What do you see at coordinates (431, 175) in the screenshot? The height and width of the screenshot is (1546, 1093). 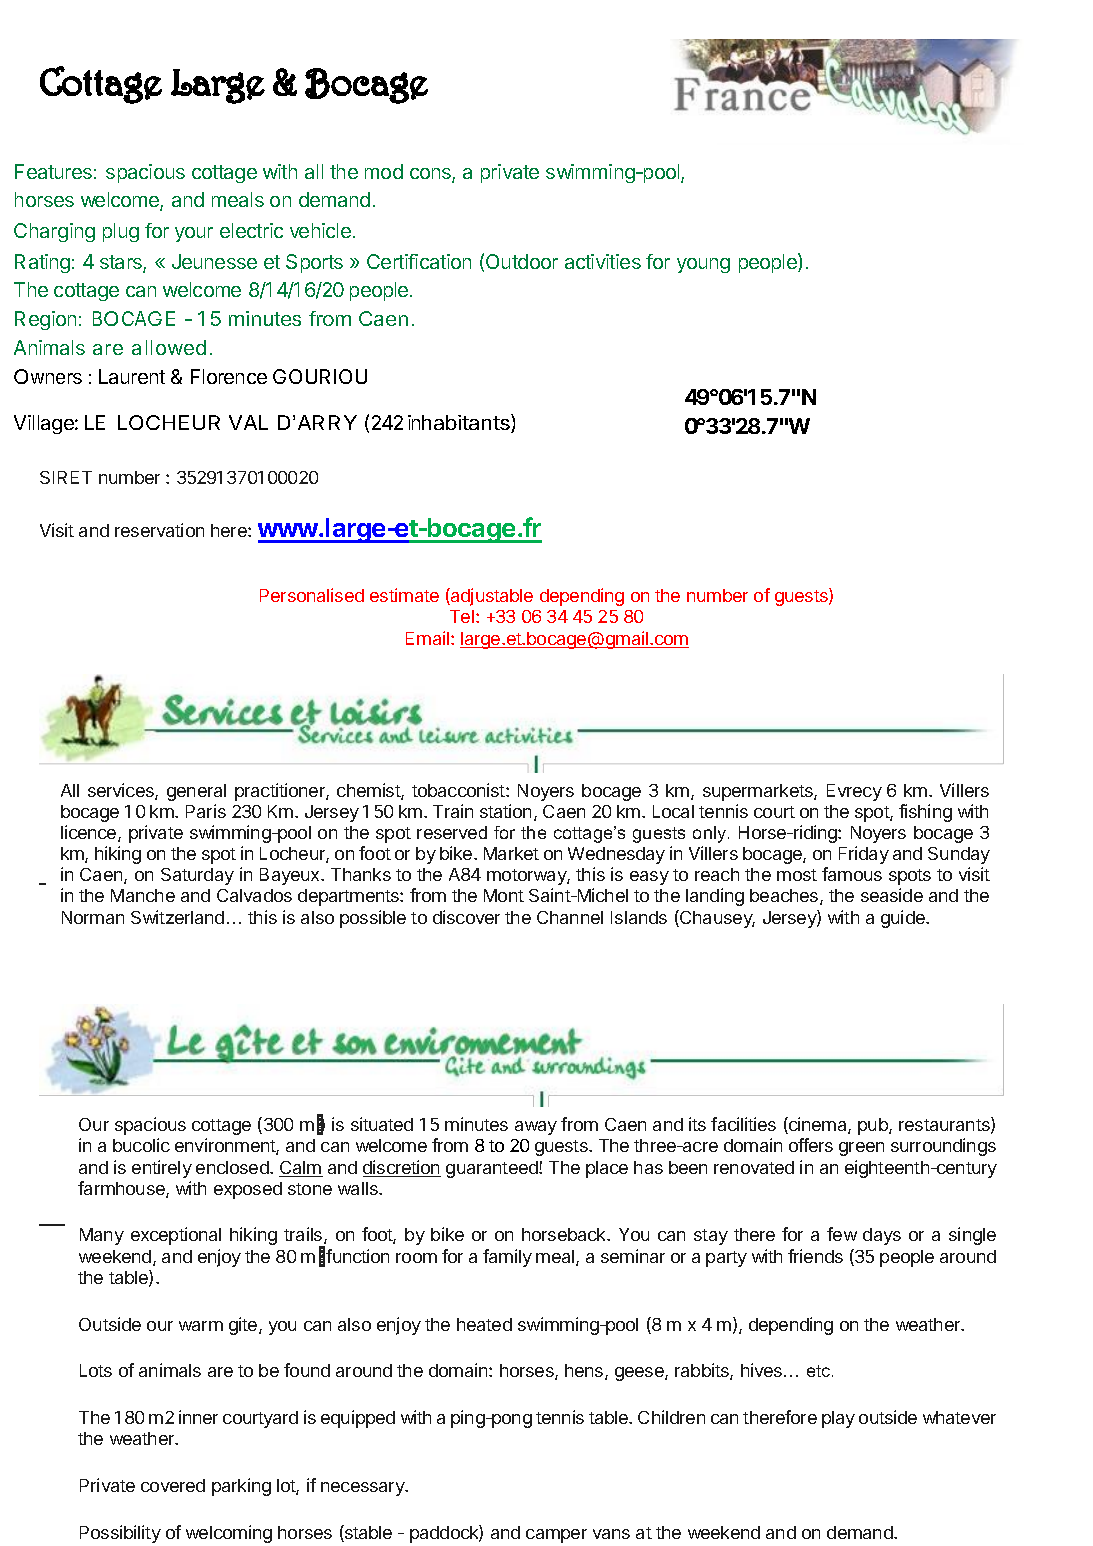 I see `cons` at bounding box center [431, 175].
